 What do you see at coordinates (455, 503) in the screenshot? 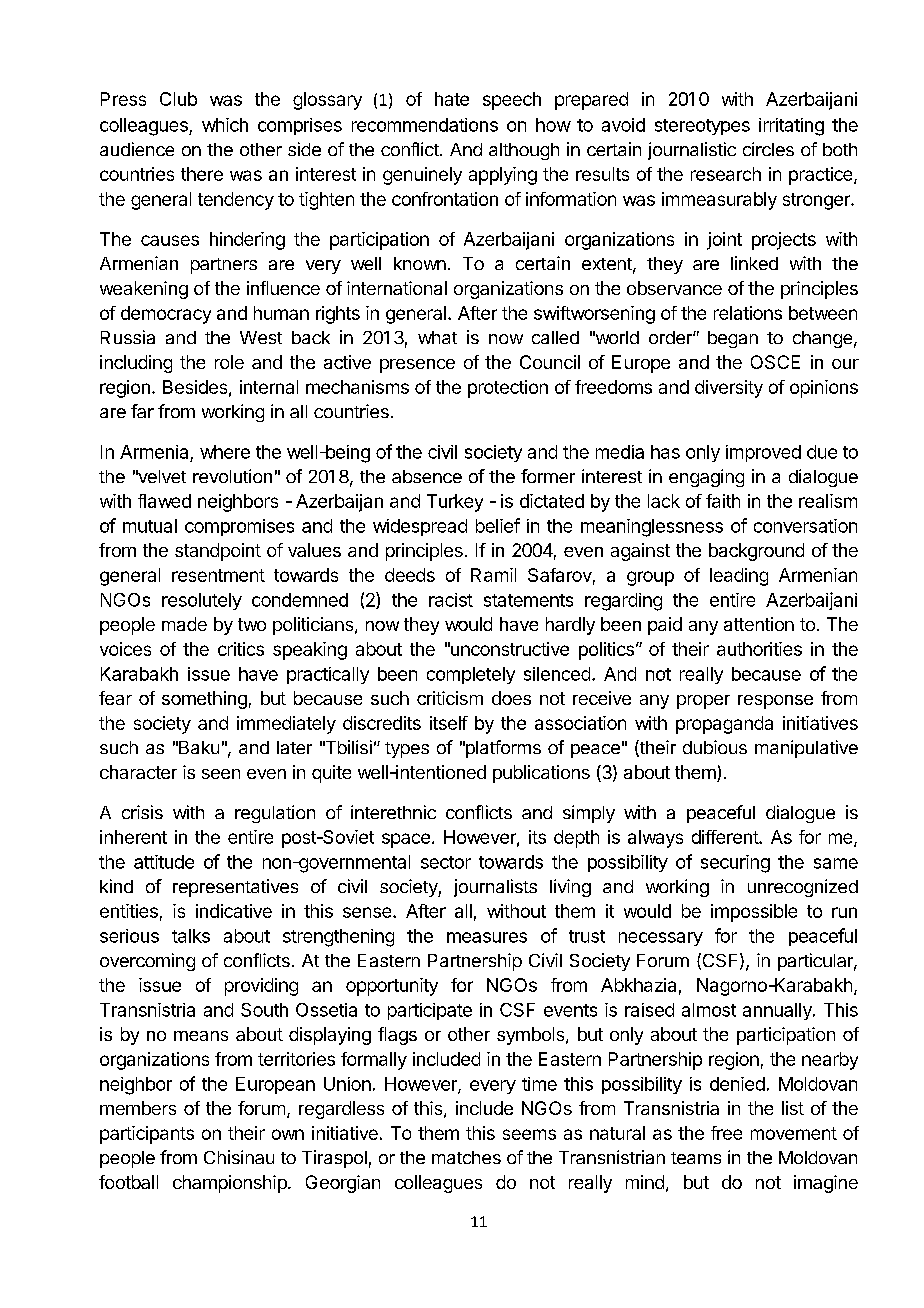
I see `Turkey` at bounding box center [455, 503].
